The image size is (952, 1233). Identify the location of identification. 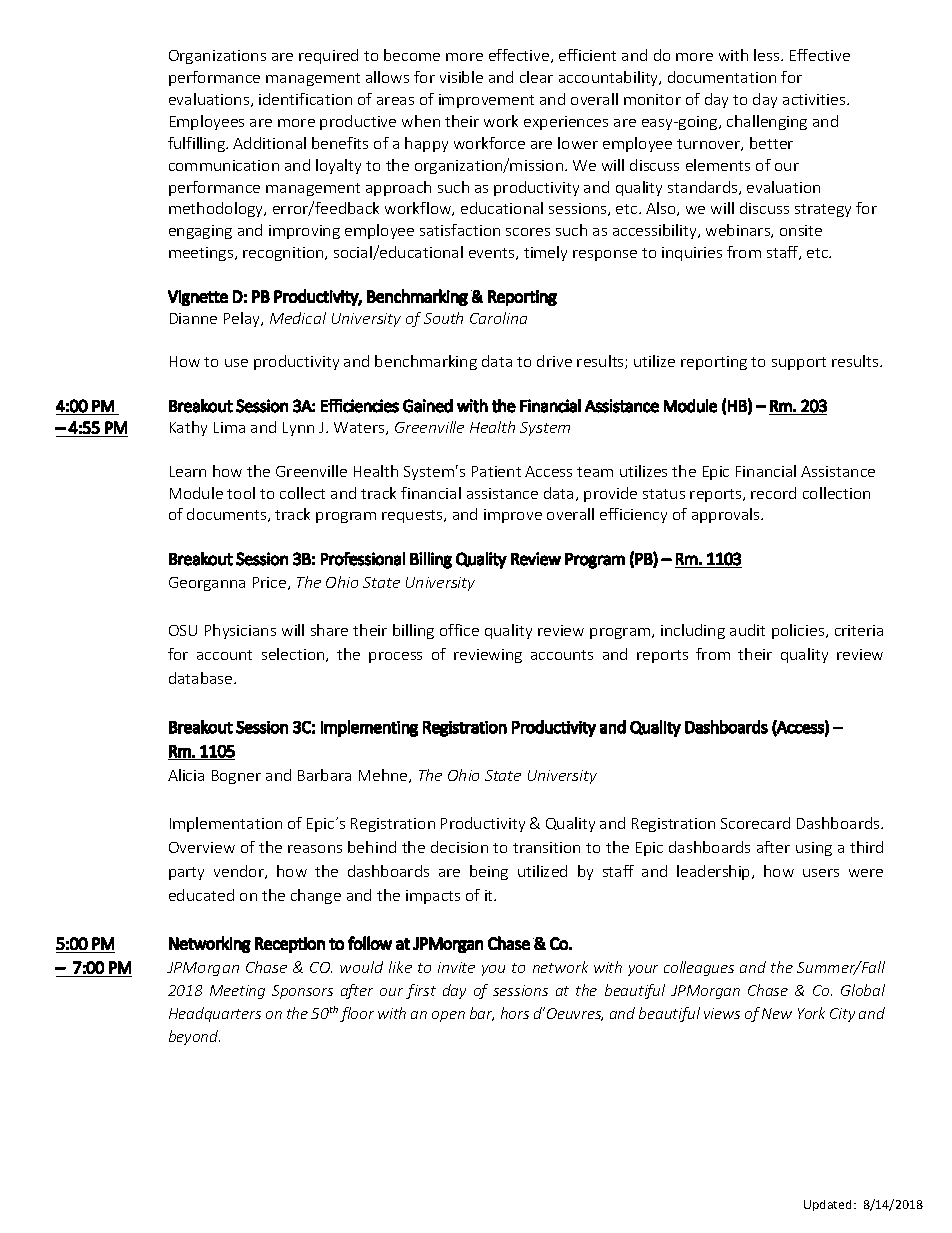
(305, 99).
